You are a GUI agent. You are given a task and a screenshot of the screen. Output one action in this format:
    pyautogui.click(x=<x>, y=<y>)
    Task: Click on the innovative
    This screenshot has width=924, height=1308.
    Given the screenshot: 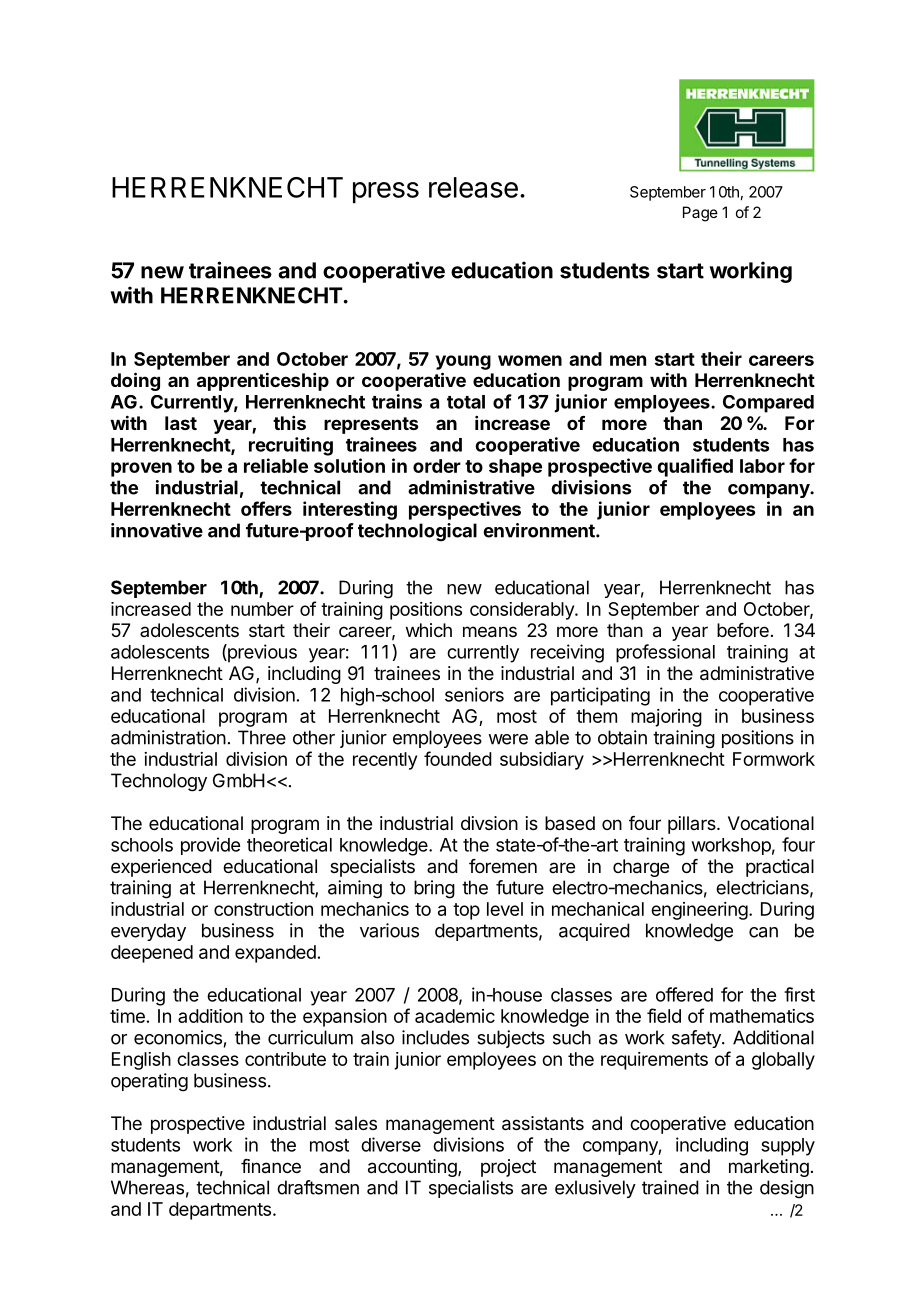 What is the action you would take?
    pyautogui.click(x=157, y=530)
